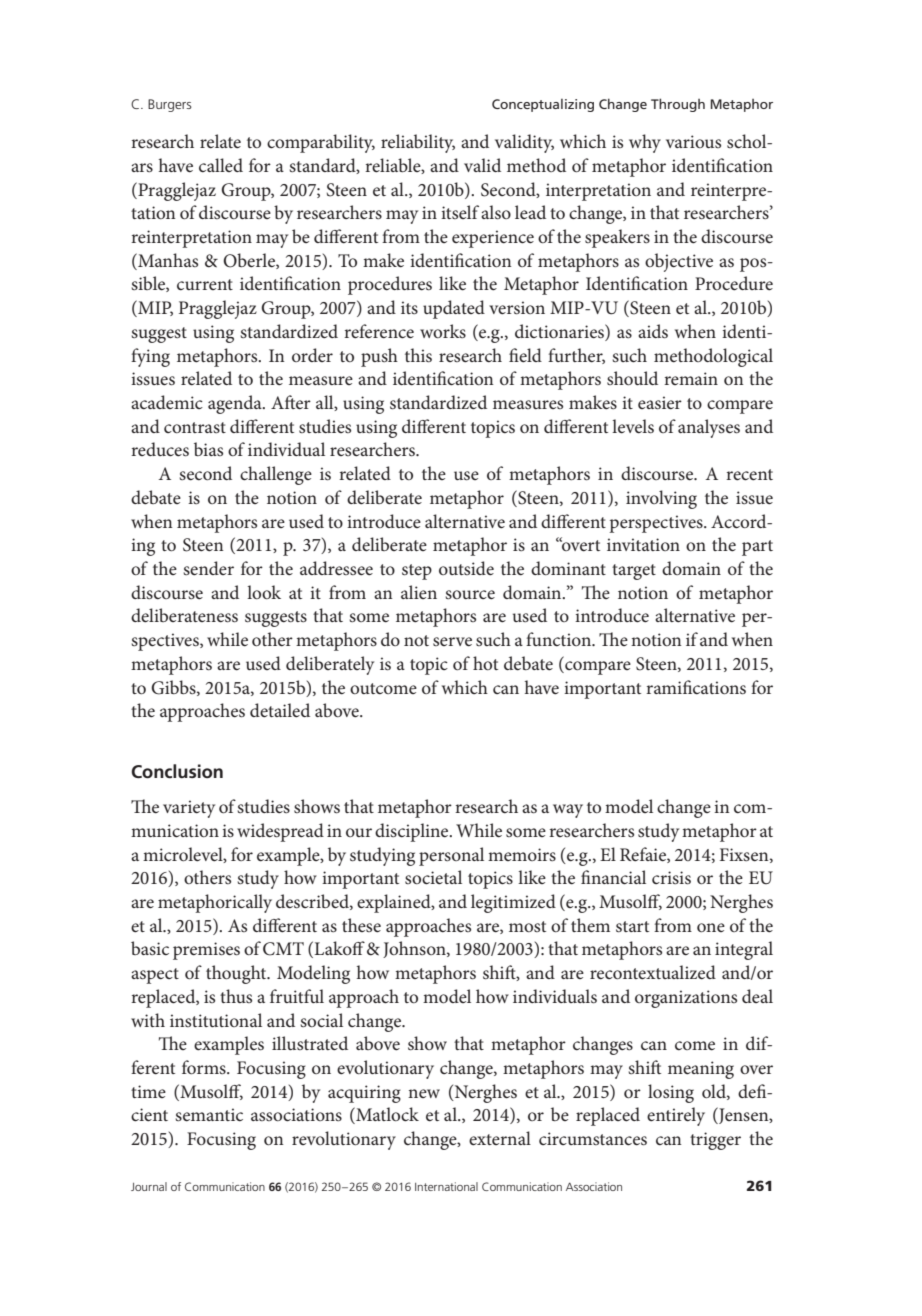 This image has width=922, height=1316. I want to click on look, so click(264, 592).
